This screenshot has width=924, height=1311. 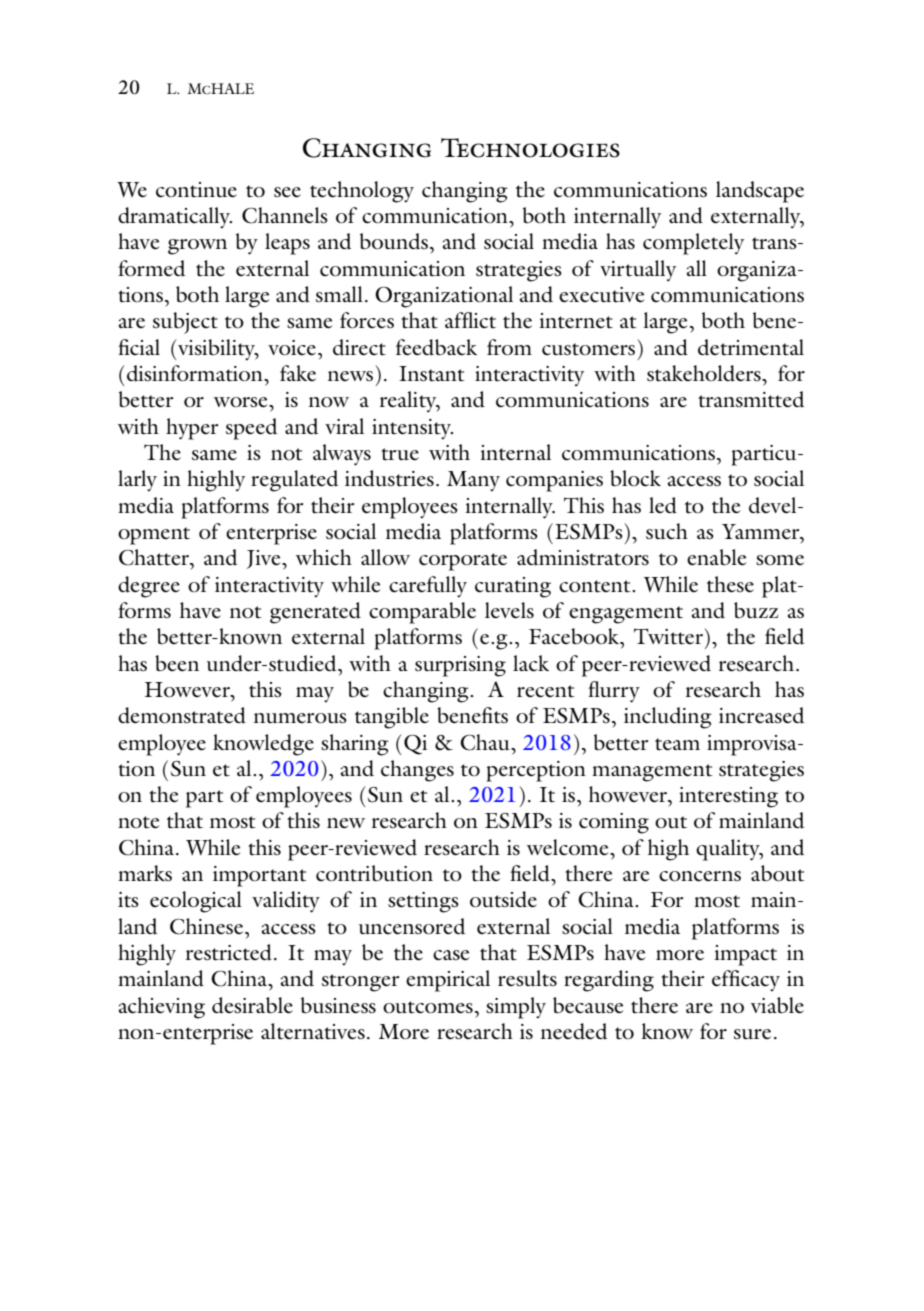 I want to click on completely, so click(x=693, y=244).
